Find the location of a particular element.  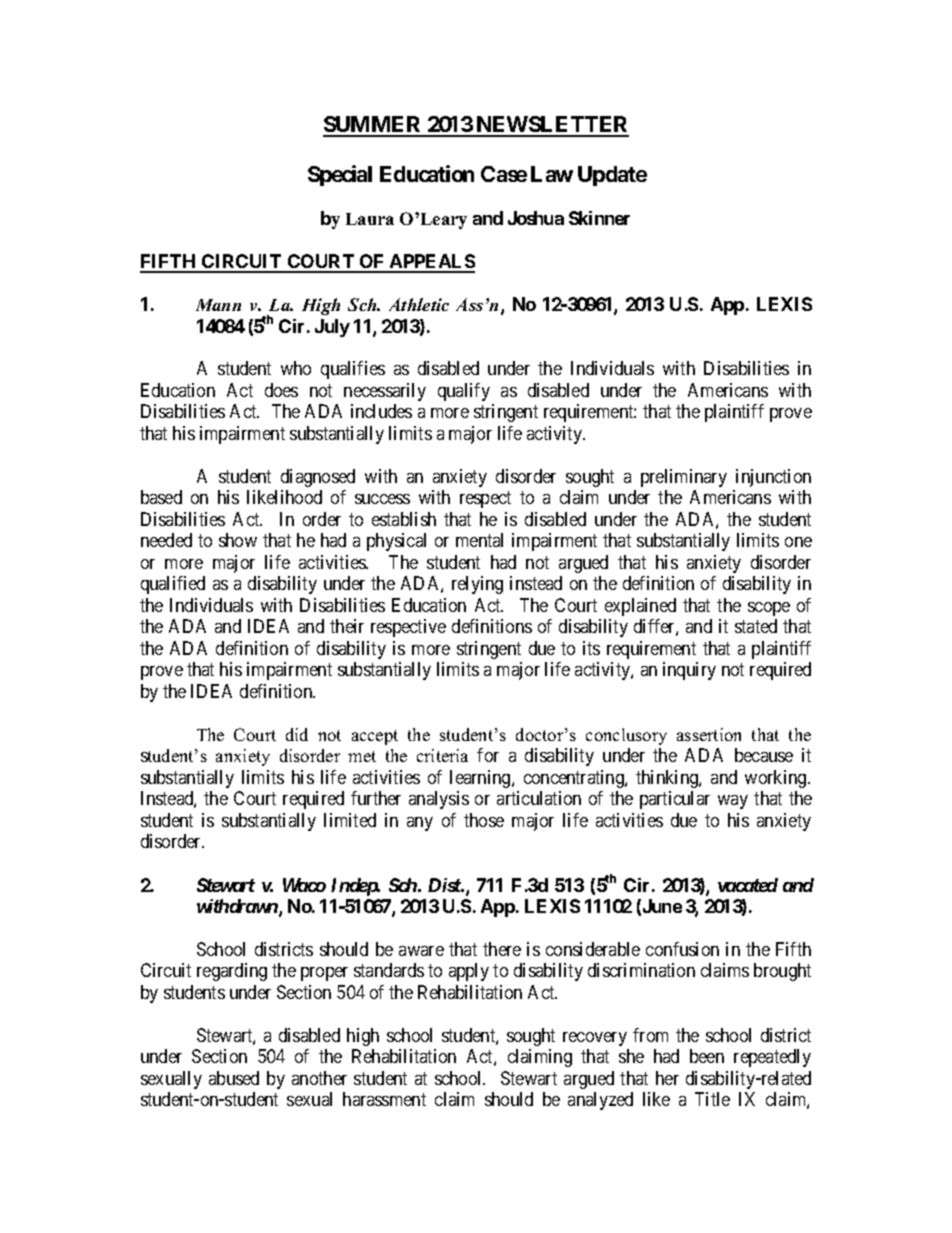

learning is located at coordinates (481, 779).
